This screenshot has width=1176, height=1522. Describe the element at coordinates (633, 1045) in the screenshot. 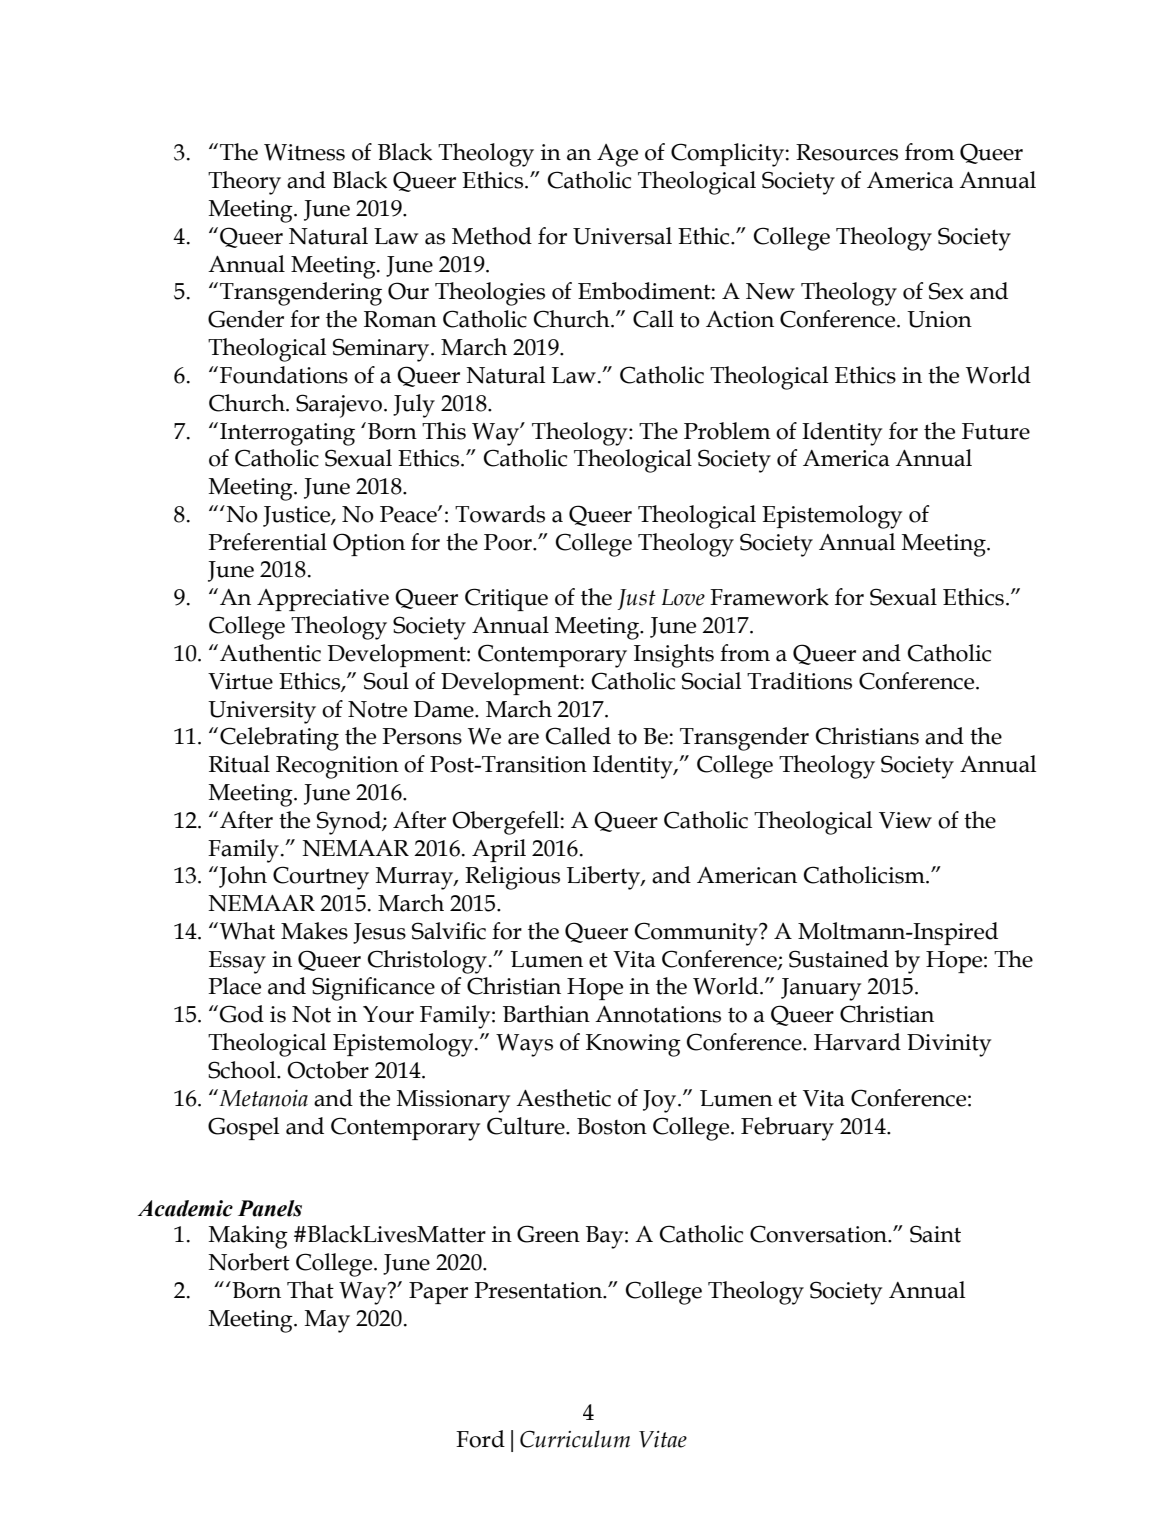

I see `Knowing` at that location.
